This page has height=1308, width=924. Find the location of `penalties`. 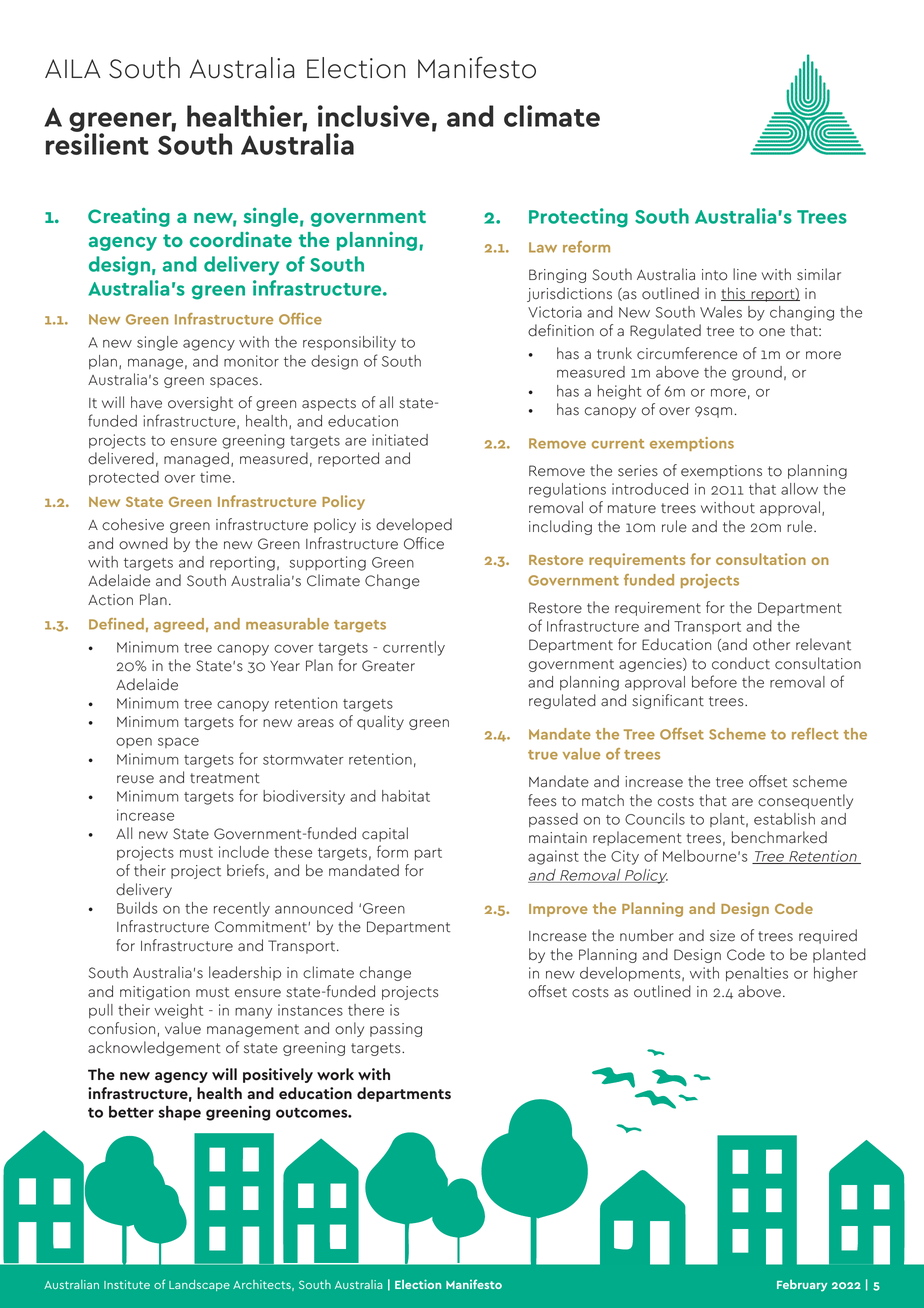

penalties is located at coordinates (757, 974).
